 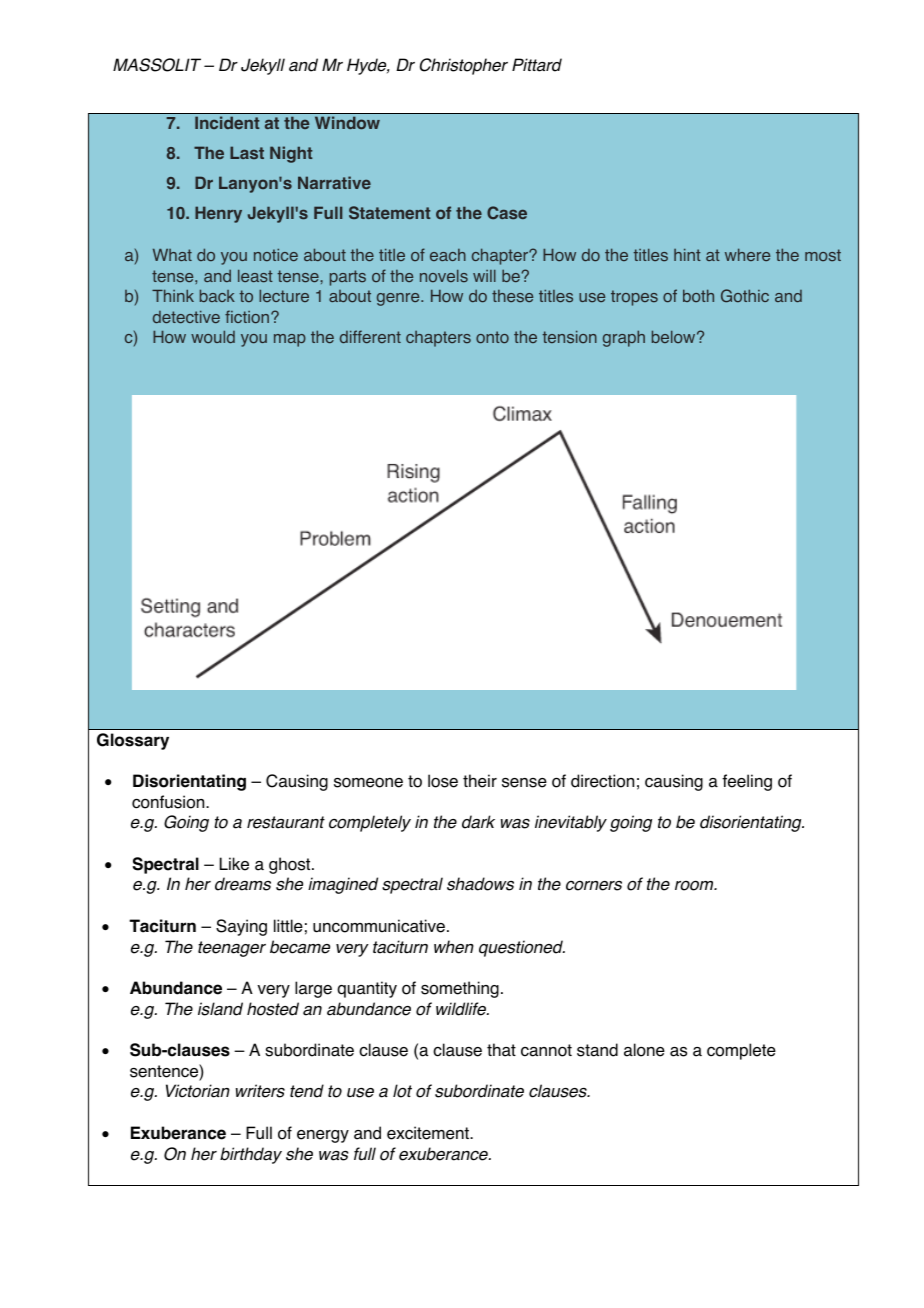 What do you see at coordinates (747, 782) in the screenshot?
I see `feeling` at bounding box center [747, 782].
